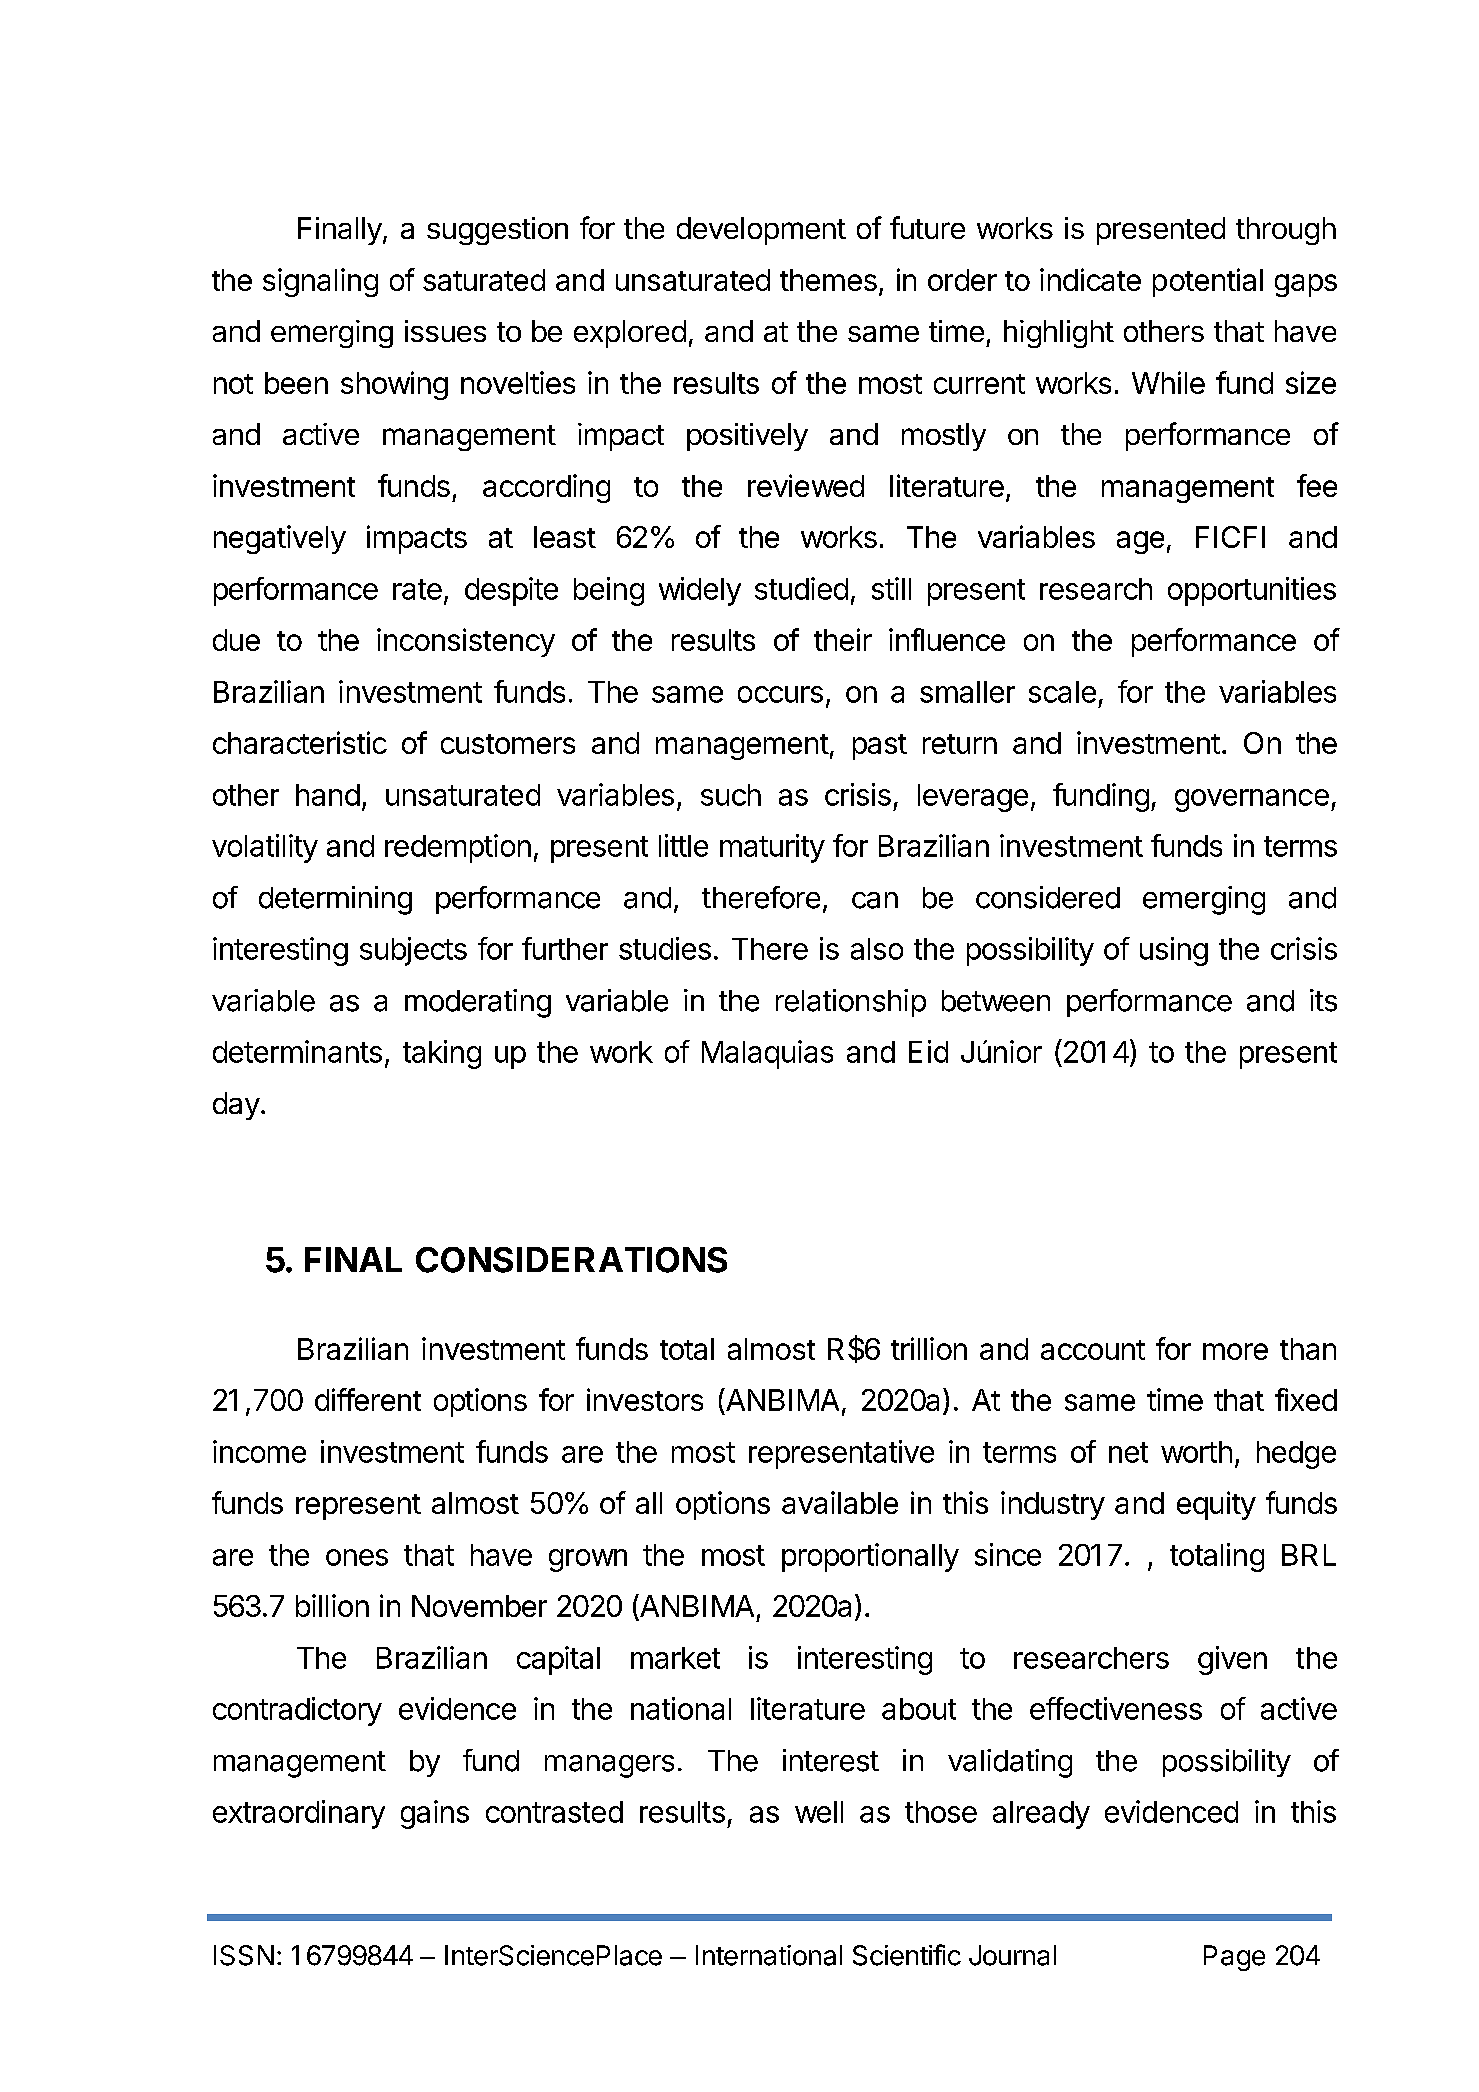 The width and height of the screenshot is (1479, 2092). I want to click on equity, so click(1216, 1505).
